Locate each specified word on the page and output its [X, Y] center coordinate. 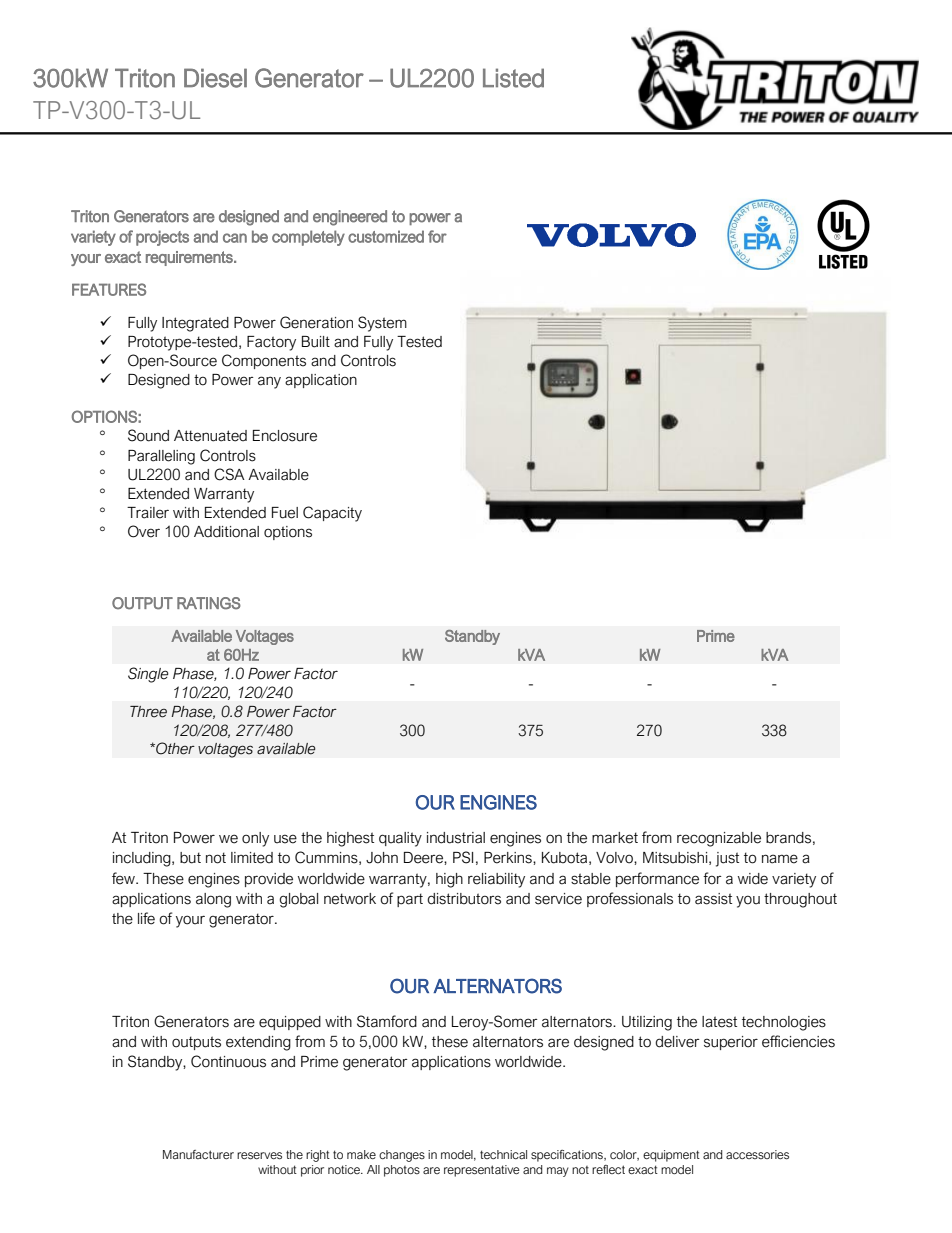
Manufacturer [198, 1154]
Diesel [215, 78]
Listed [513, 78]
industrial [456, 838]
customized [386, 236]
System [382, 324]
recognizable [719, 839]
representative [482, 1171]
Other [174, 748]
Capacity [332, 514]
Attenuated [210, 436]
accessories [757, 1155]
